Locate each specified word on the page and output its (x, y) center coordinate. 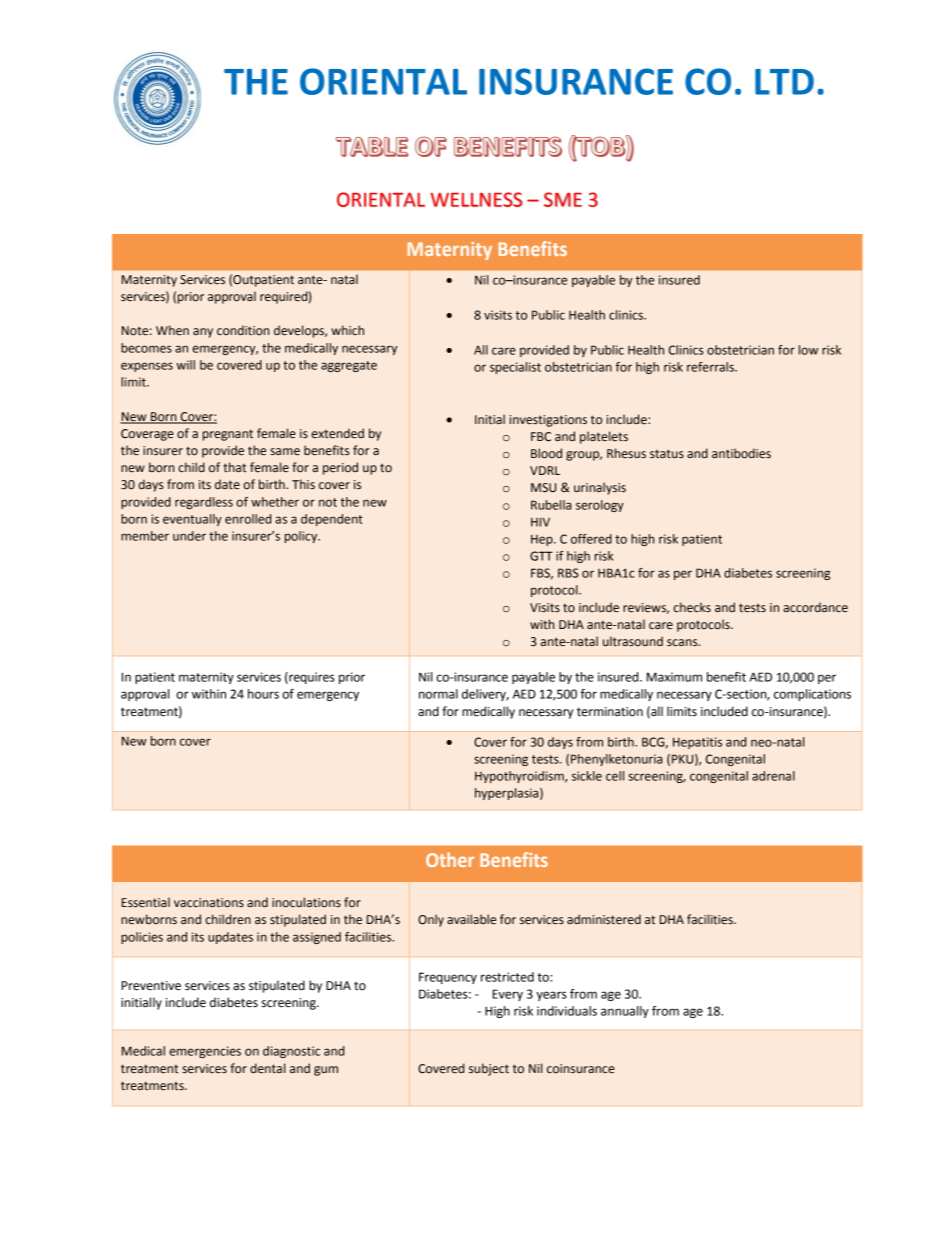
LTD (784, 82)
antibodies (741, 453)
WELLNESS (476, 199)
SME (563, 199)
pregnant (228, 435)
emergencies (205, 1052)
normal (438, 694)
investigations (548, 421)
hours (263, 694)
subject (489, 1069)
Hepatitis (697, 743)
